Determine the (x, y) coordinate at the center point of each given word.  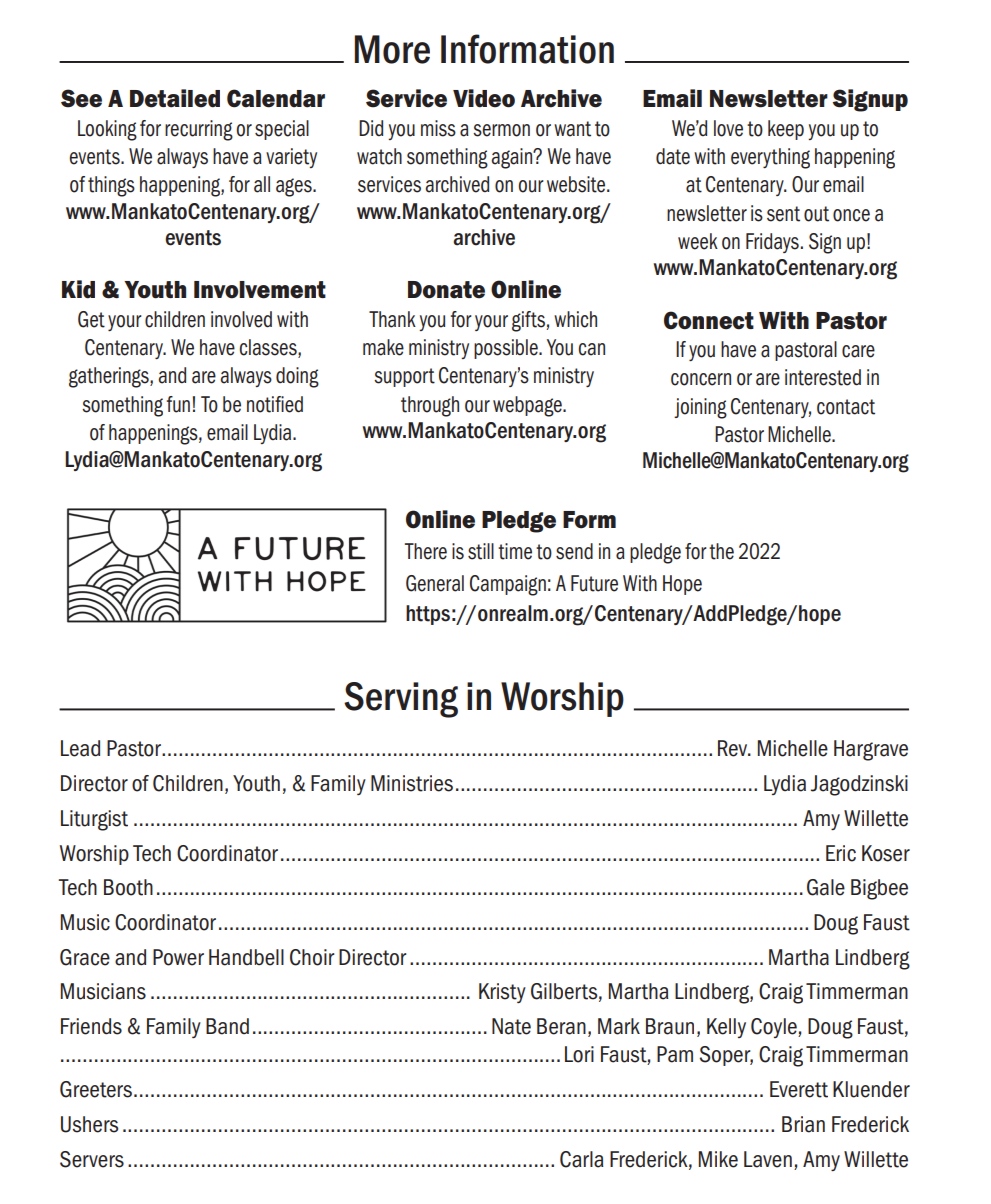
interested (823, 377)
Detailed (175, 98)
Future (594, 583)
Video (484, 98)
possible (507, 349)
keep (786, 130)
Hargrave (871, 750)
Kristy (502, 993)
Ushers (89, 1124)
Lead (80, 748)
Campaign (508, 585)
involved (241, 319)
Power (178, 957)
